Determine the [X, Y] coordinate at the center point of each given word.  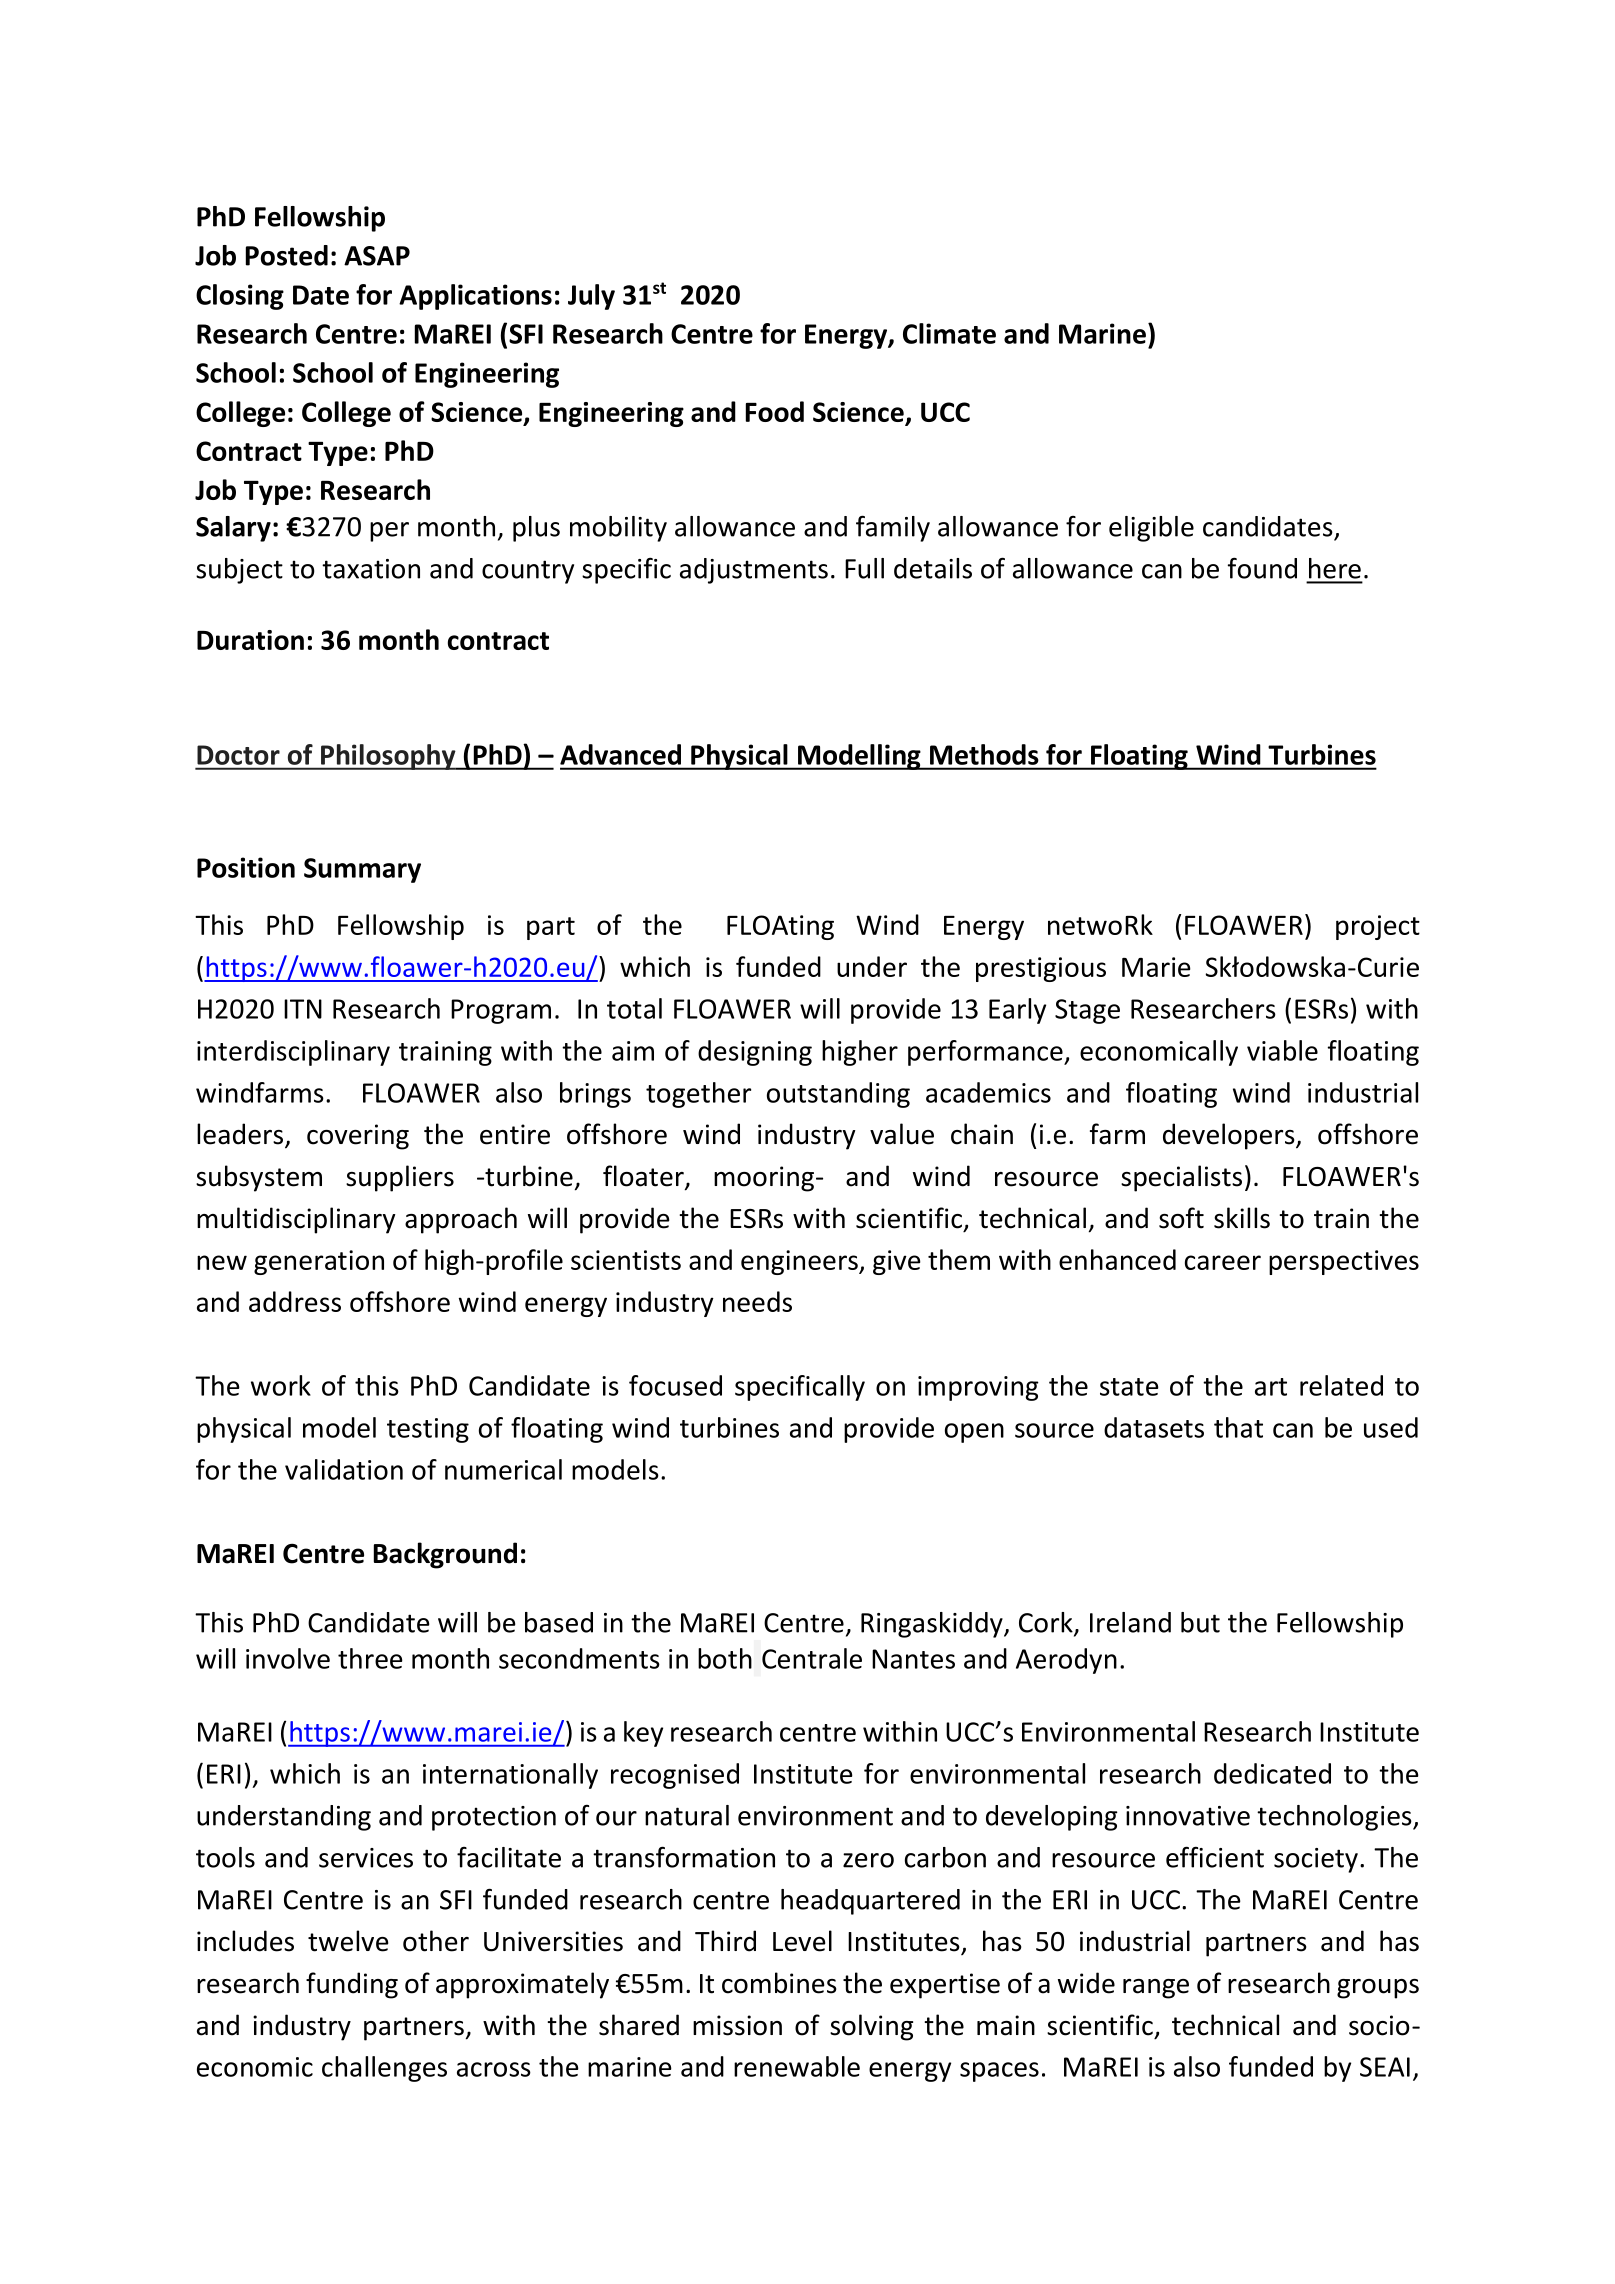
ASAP [377, 256]
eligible [1151, 529]
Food [775, 411]
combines [779, 1983]
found [1262, 568]
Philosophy [388, 757]
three [370, 1658]
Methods [984, 754]
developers [1230, 1136]
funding [352, 1985]
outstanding [838, 1095]
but [1200, 1622]
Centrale [812, 1658]
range [1156, 1989]
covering [358, 1137]
